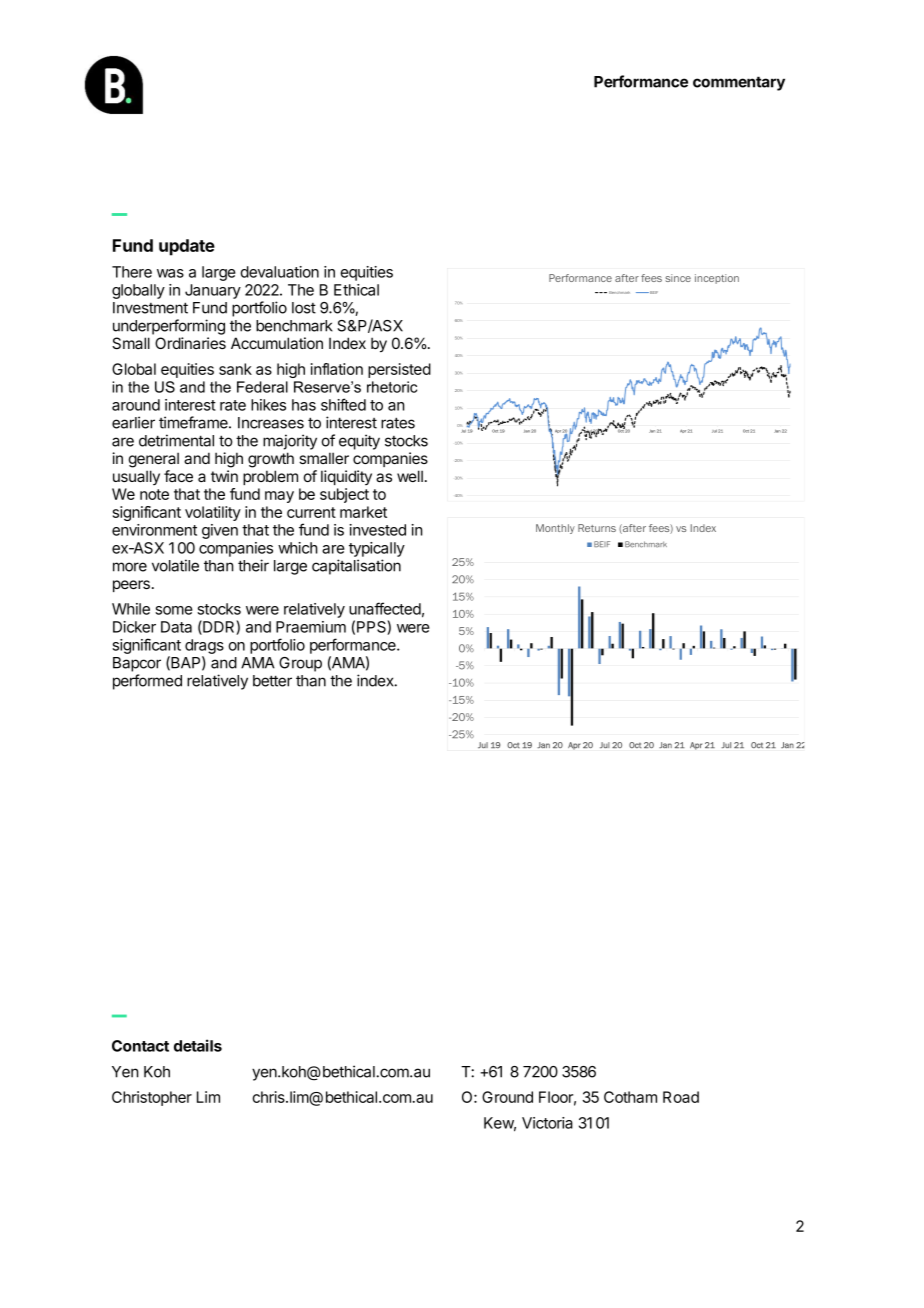 This document has width=924, height=1308. What do you see at coordinates (681, 1097) in the document?
I see `Road` at bounding box center [681, 1097].
